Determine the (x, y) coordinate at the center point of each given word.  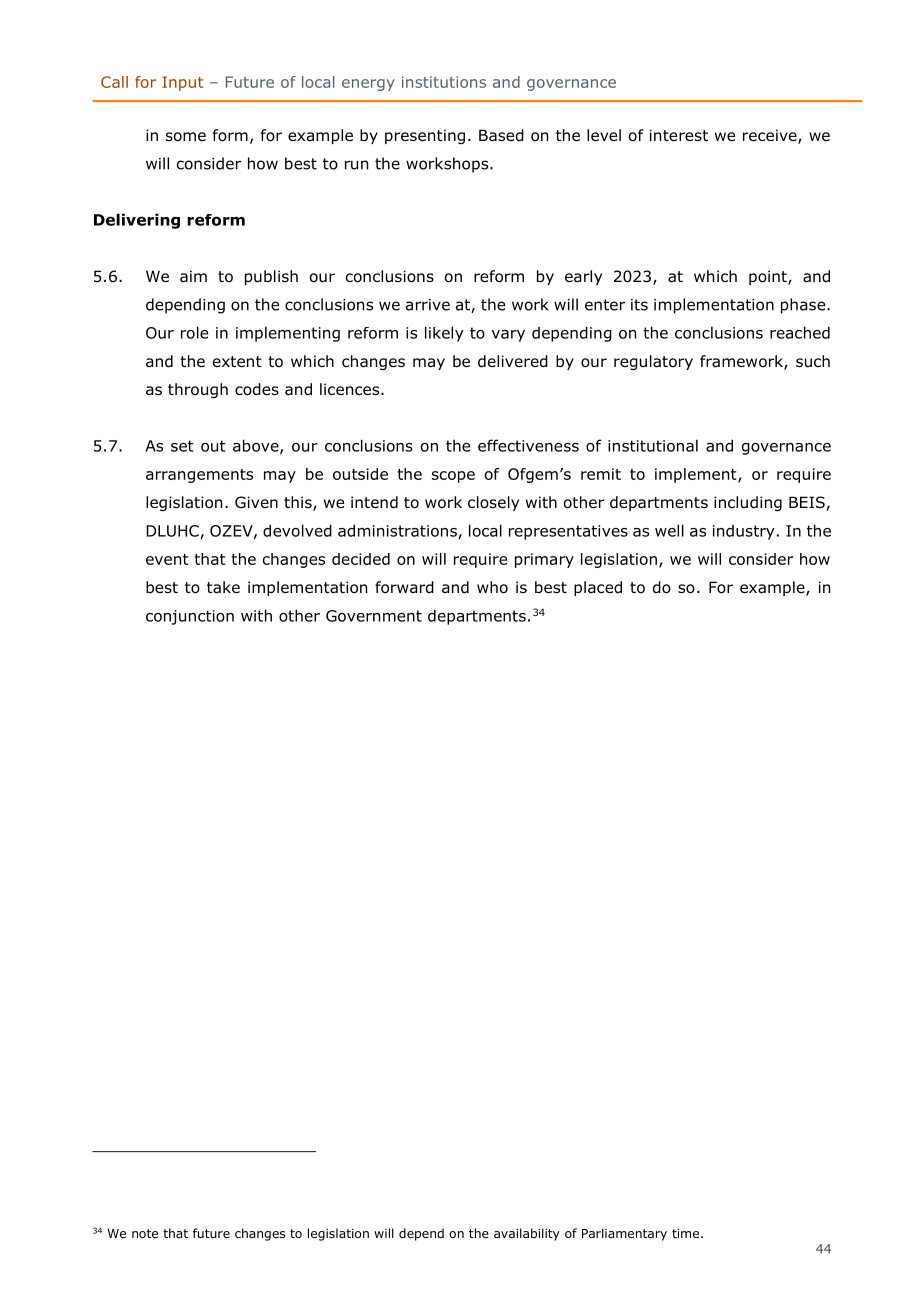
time (687, 1233)
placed (598, 588)
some (186, 137)
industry (744, 532)
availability (527, 1234)
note (145, 1233)
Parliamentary (624, 1234)
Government (374, 616)
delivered (513, 361)
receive (771, 136)
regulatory (653, 362)
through (198, 390)
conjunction (190, 617)
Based (501, 135)
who (492, 587)
